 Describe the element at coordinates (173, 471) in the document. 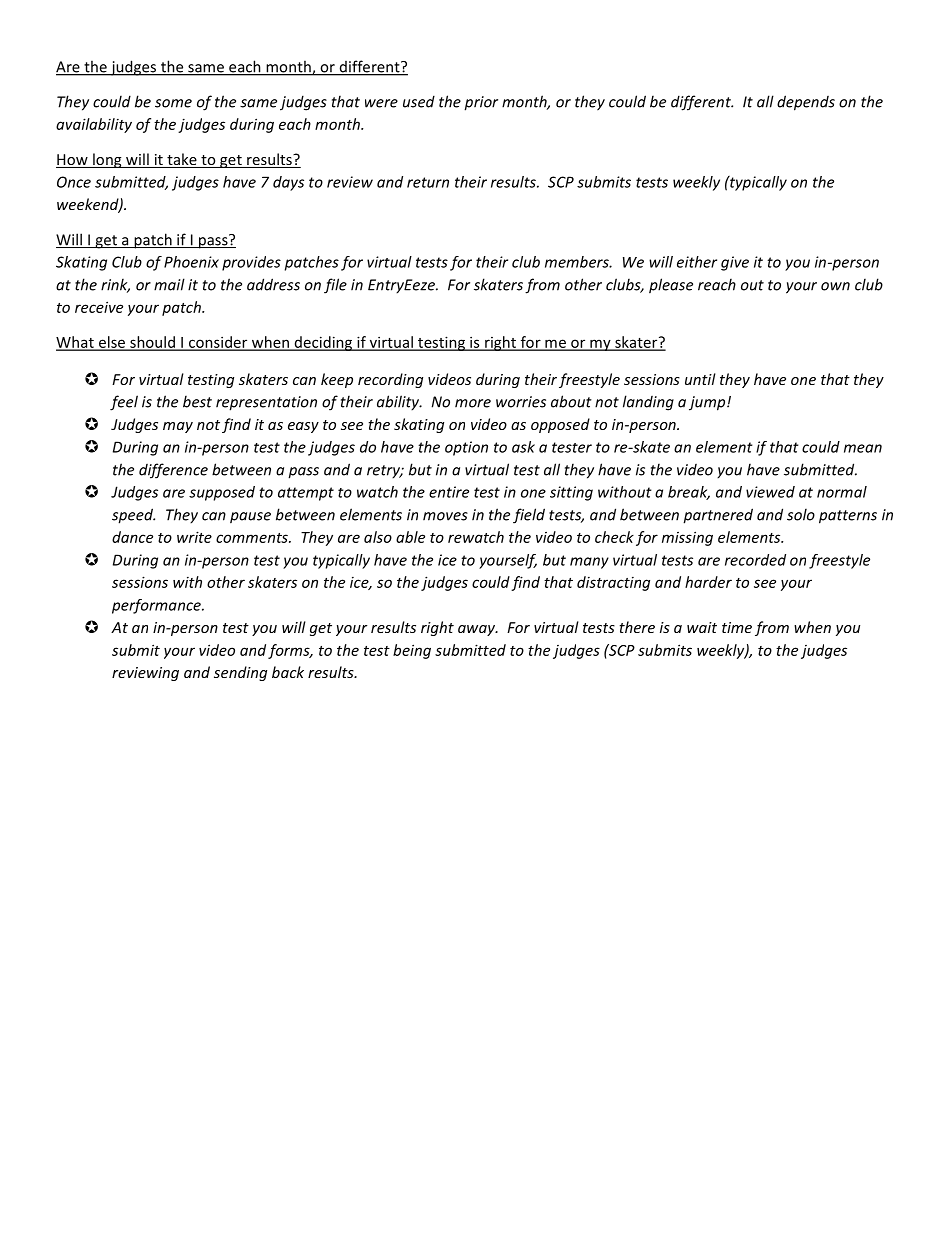

I see `difference` at that location.
